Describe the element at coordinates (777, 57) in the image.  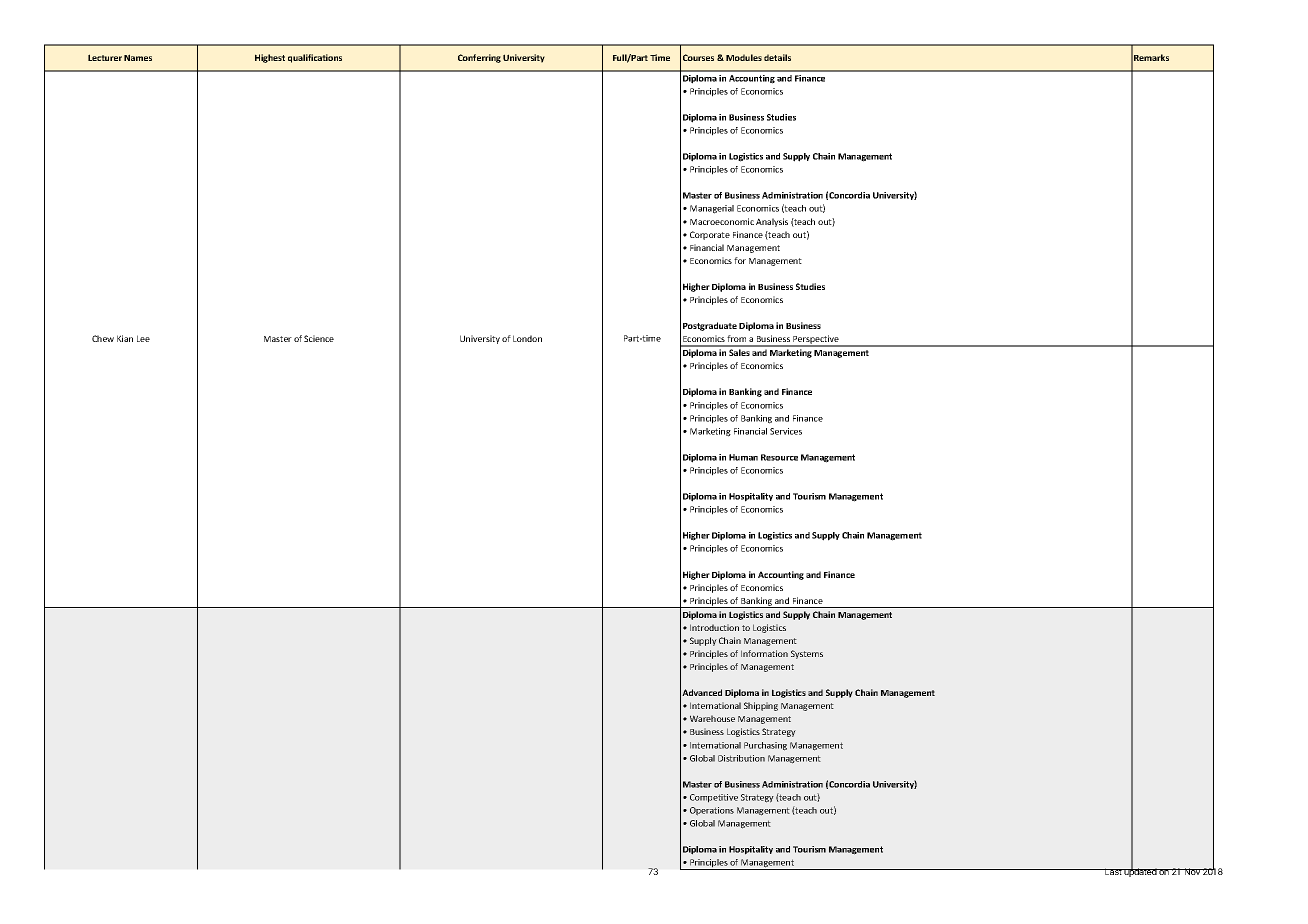
I see `details` at that location.
